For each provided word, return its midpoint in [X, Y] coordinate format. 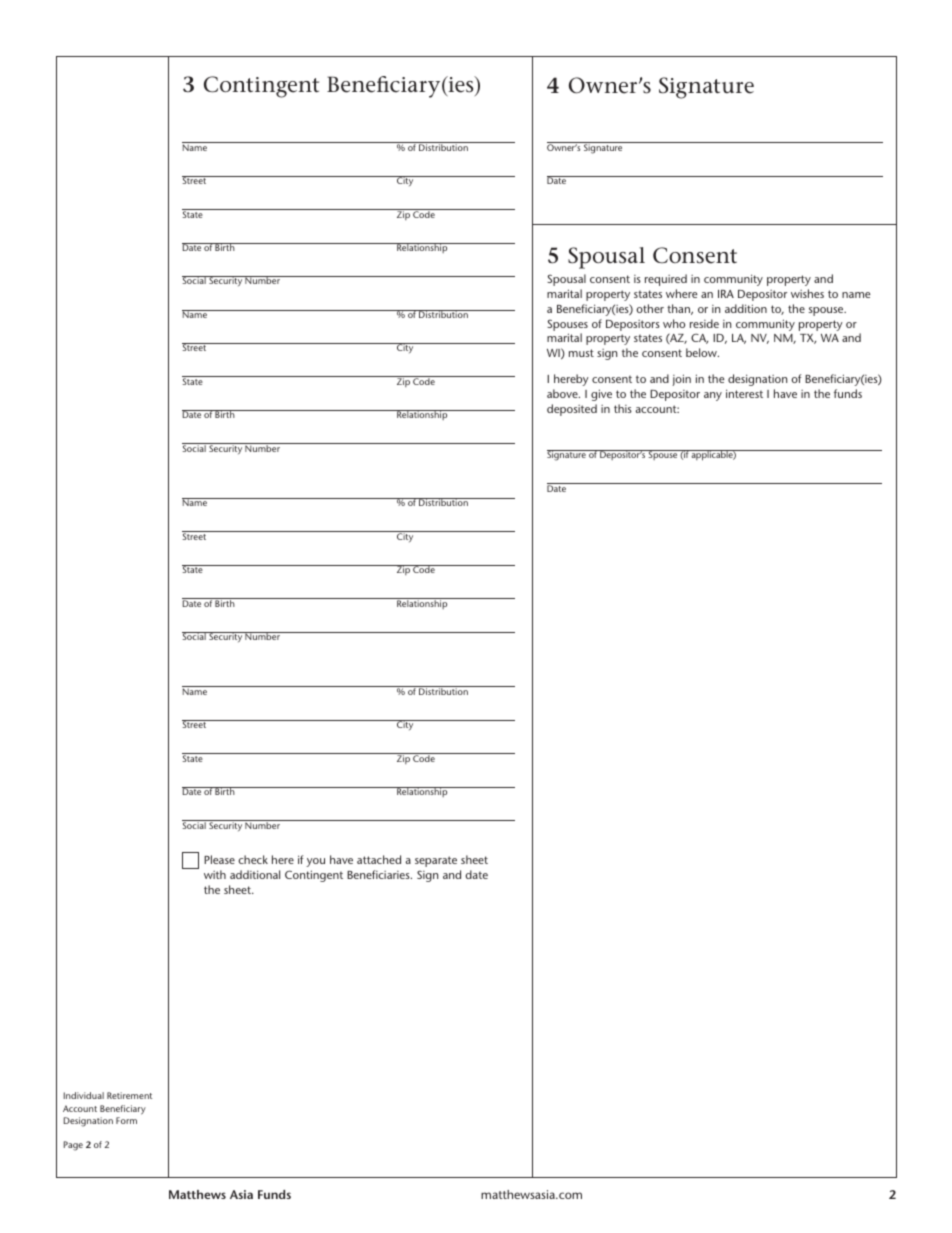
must [581, 353]
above [563, 393]
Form [126, 1120]
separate [436, 861]
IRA [726, 294]
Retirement [129, 1095]
